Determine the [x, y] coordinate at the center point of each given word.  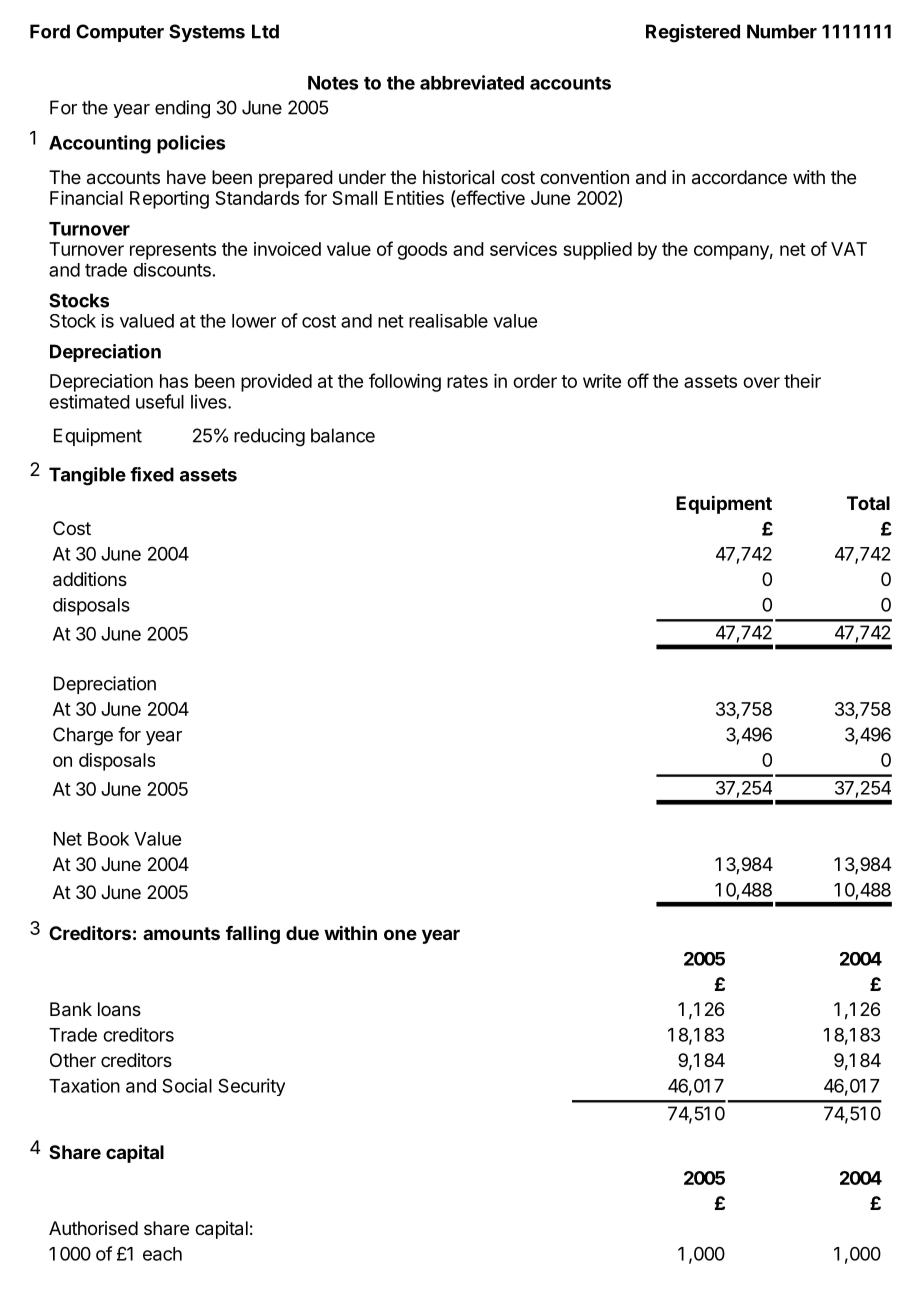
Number [782, 31]
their [802, 381]
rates [467, 381]
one [400, 934]
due [302, 933]
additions [90, 579]
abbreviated [472, 82]
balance [343, 435]
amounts [181, 933]
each [162, 1254]
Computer [120, 33]
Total [868, 503]
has [174, 381]
